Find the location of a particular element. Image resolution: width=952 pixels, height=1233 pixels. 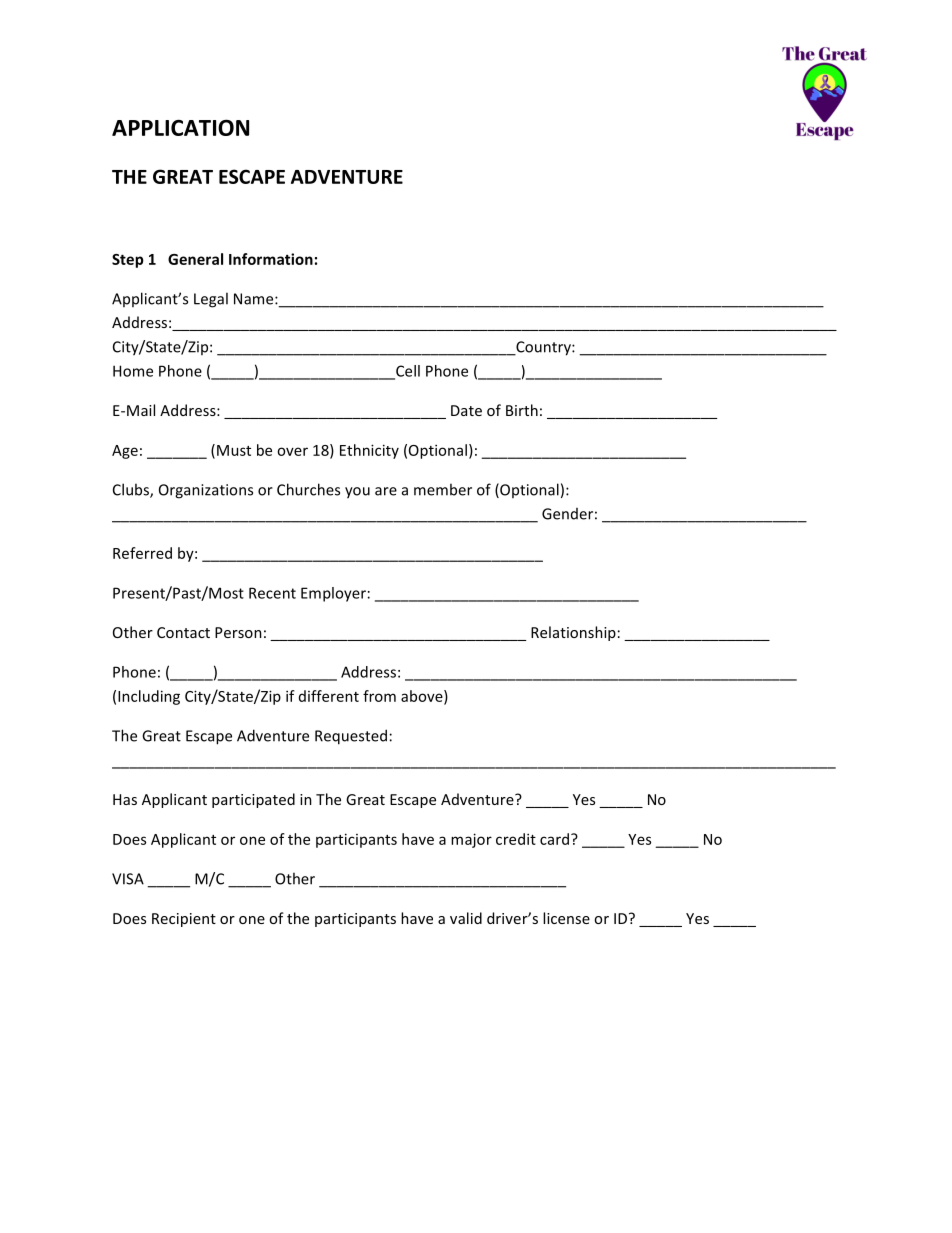

Organizations is located at coordinates (206, 491).
